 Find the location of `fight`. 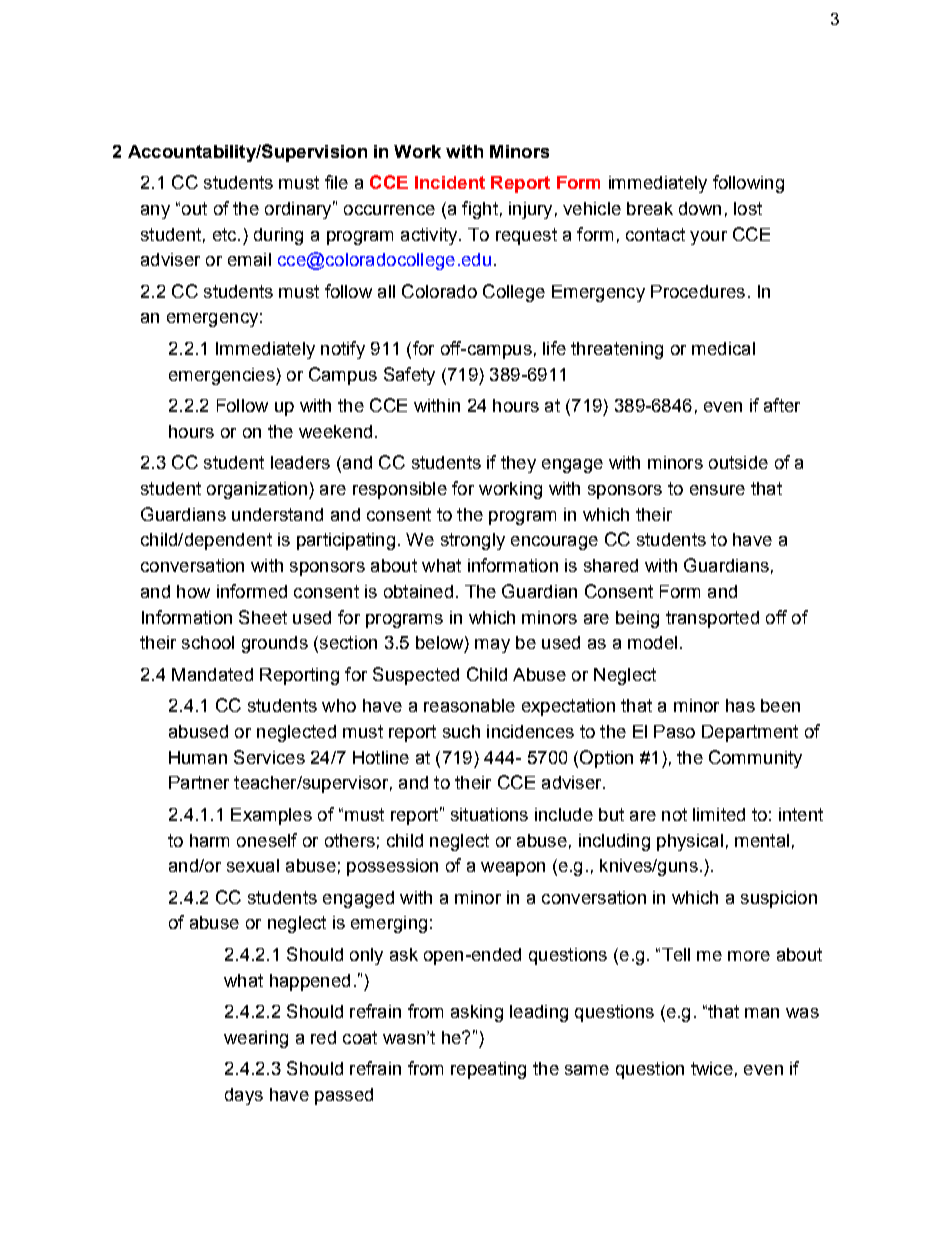

fight is located at coordinates (480, 210).
